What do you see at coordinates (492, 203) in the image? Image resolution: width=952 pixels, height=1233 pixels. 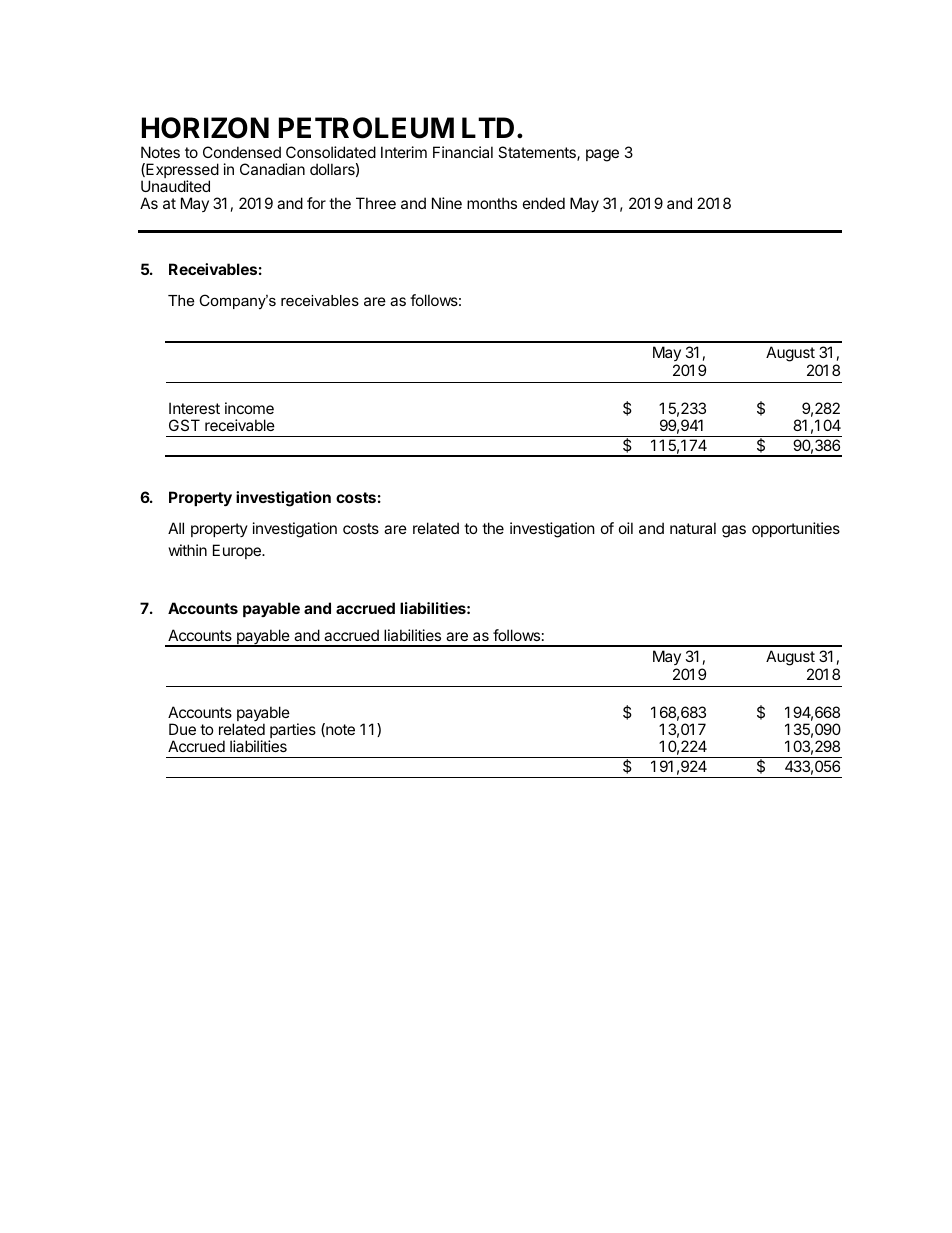 I see `months` at bounding box center [492, 203].
